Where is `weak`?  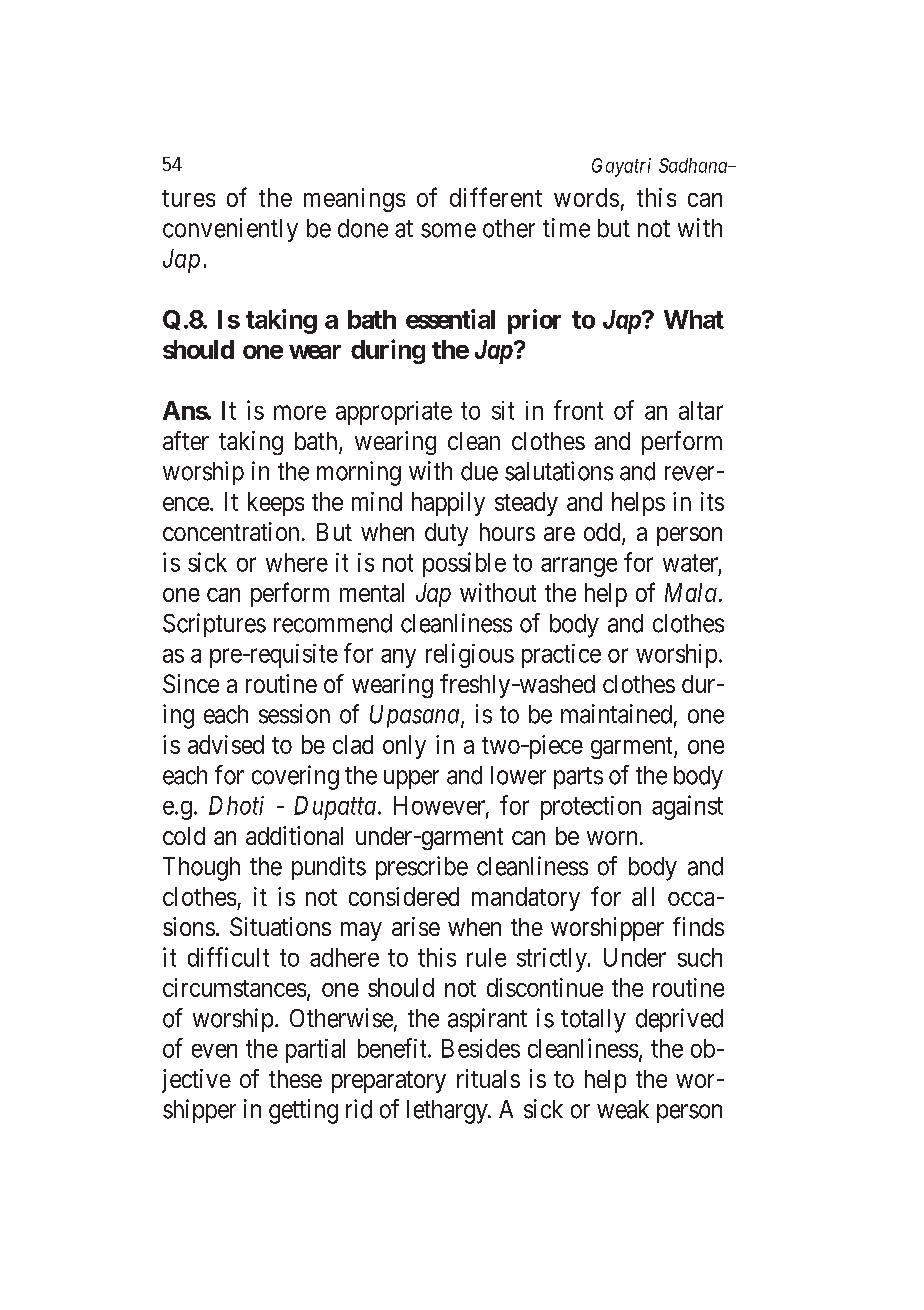 weak is located at coordinates (623, 1109).
